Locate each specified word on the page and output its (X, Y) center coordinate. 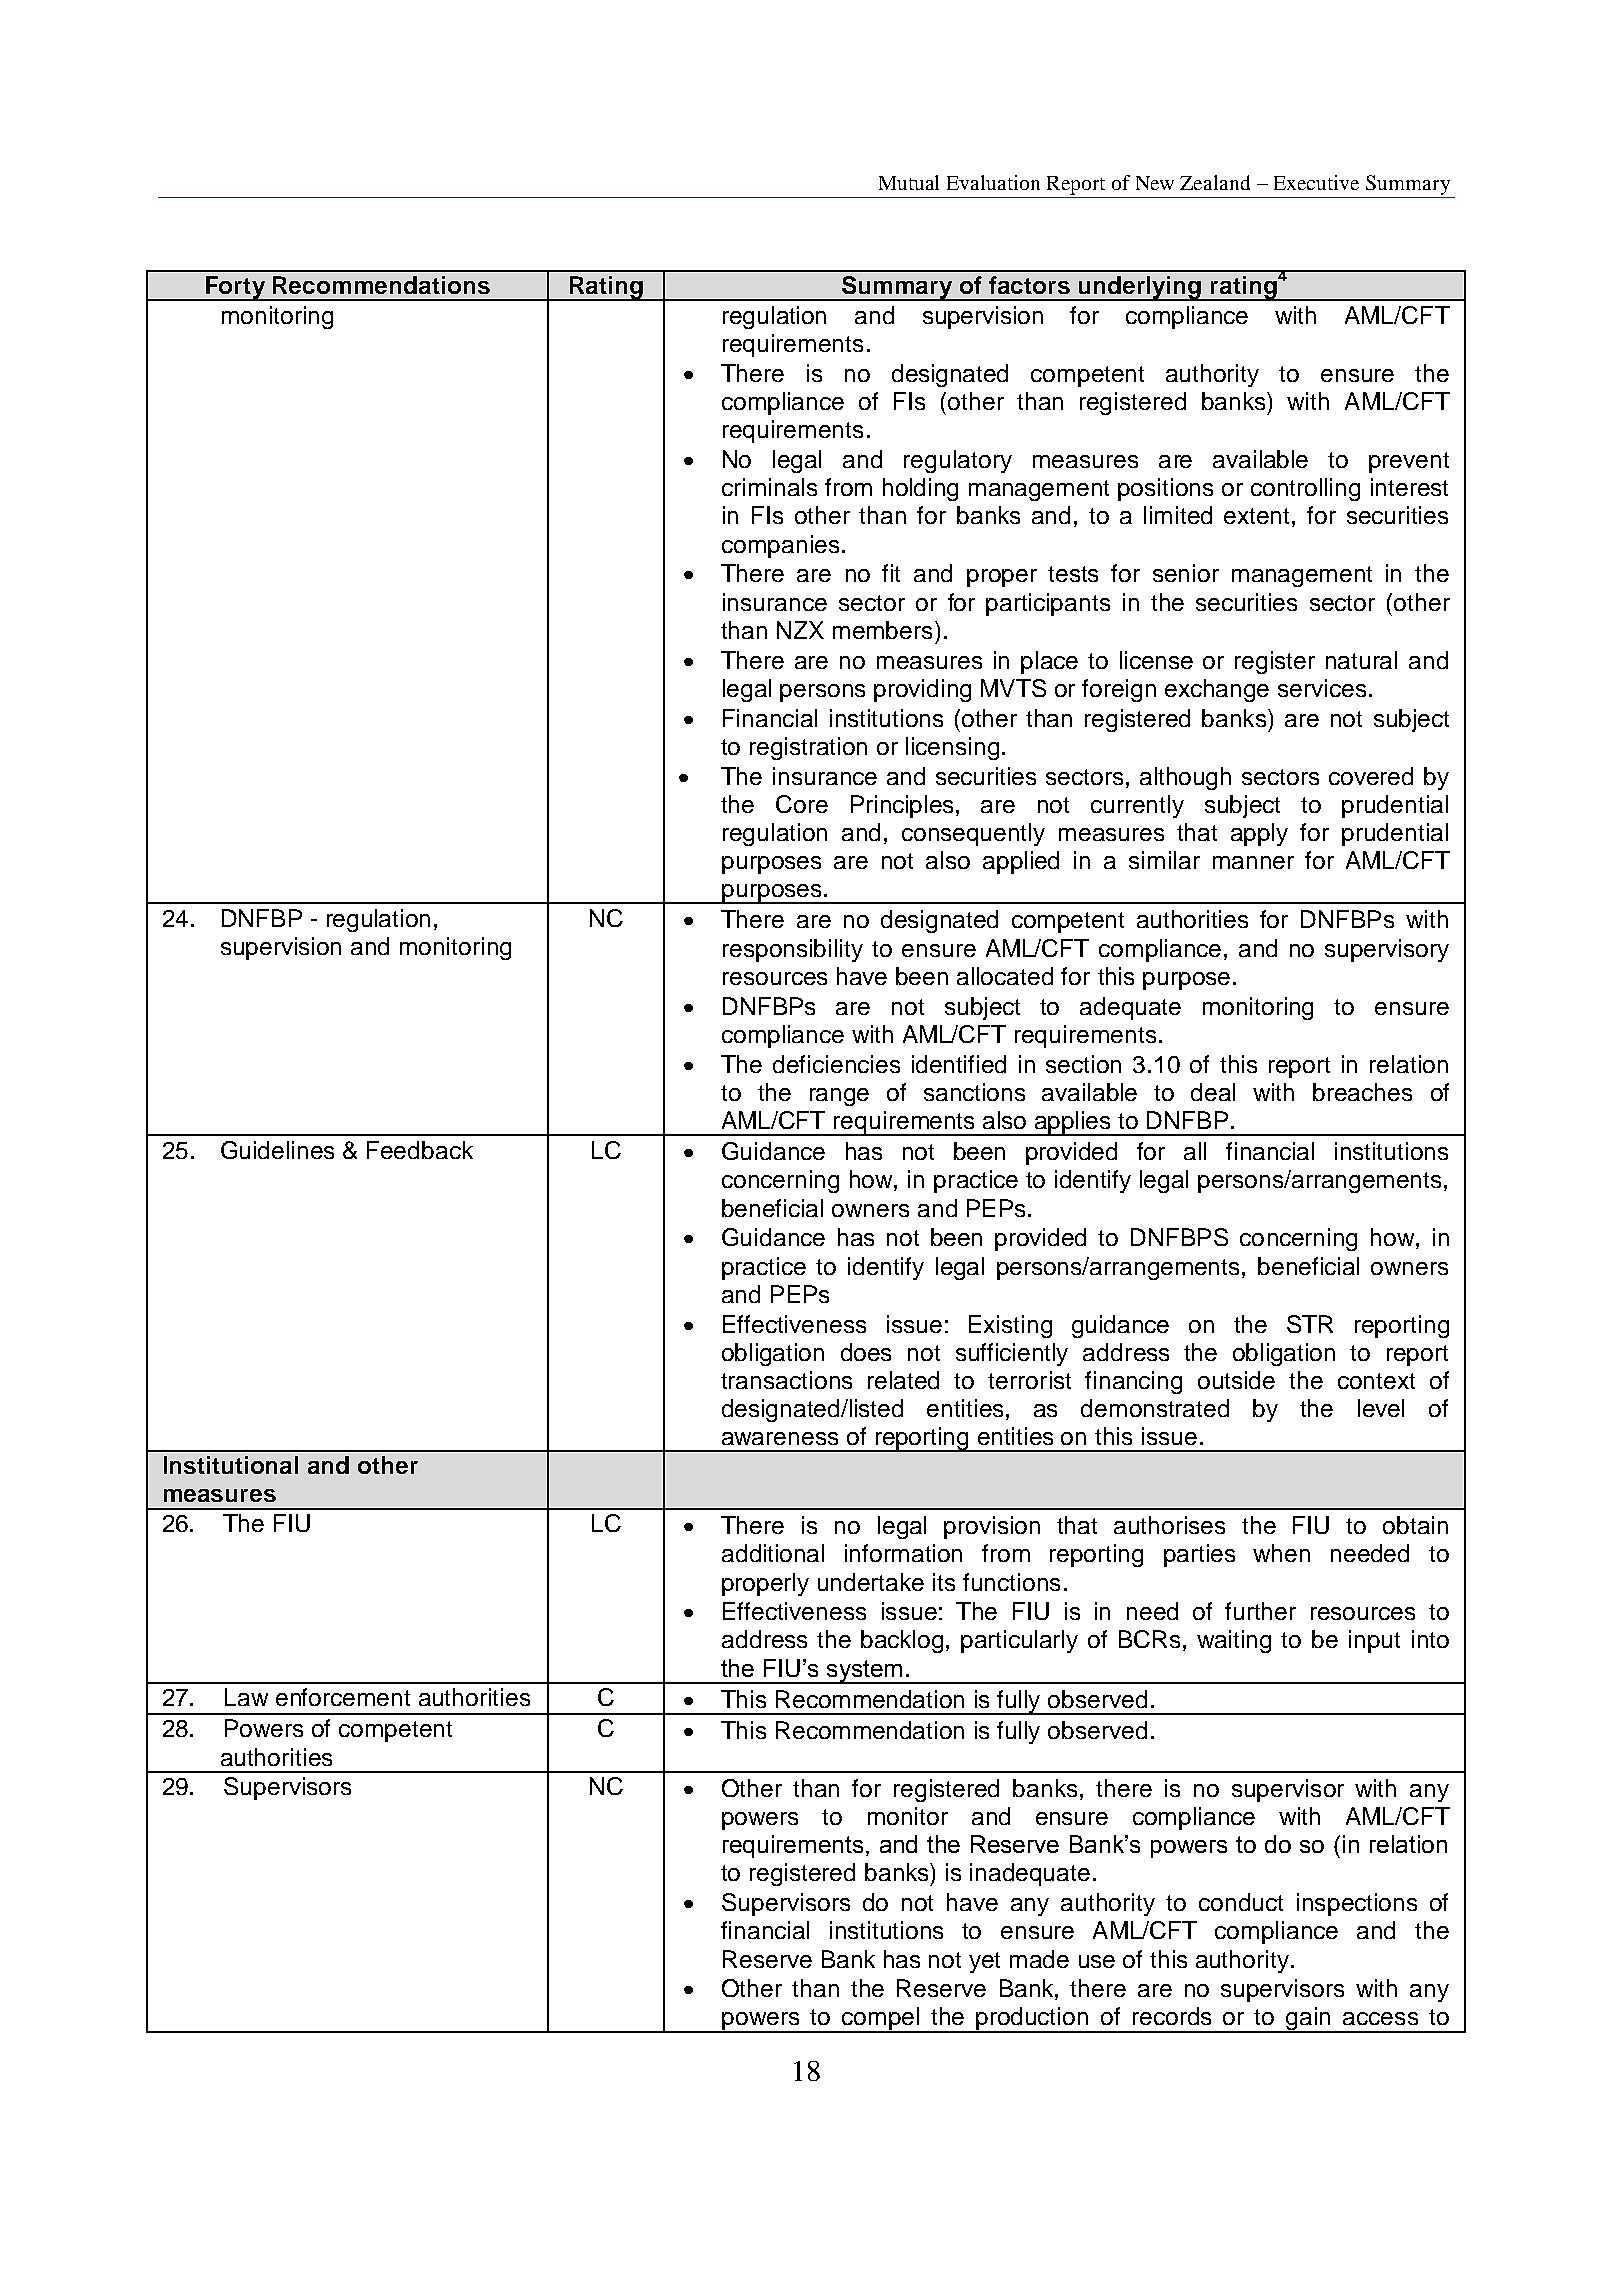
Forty (235, 288)
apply (1259, 834)
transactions (786, 1380)
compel (880, 2020)
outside (1236, 1380)
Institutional (231, 1465)
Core (802, 804)
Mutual (909, 182)
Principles (902, 806)
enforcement (343, 1697)
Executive (1316, 182)
